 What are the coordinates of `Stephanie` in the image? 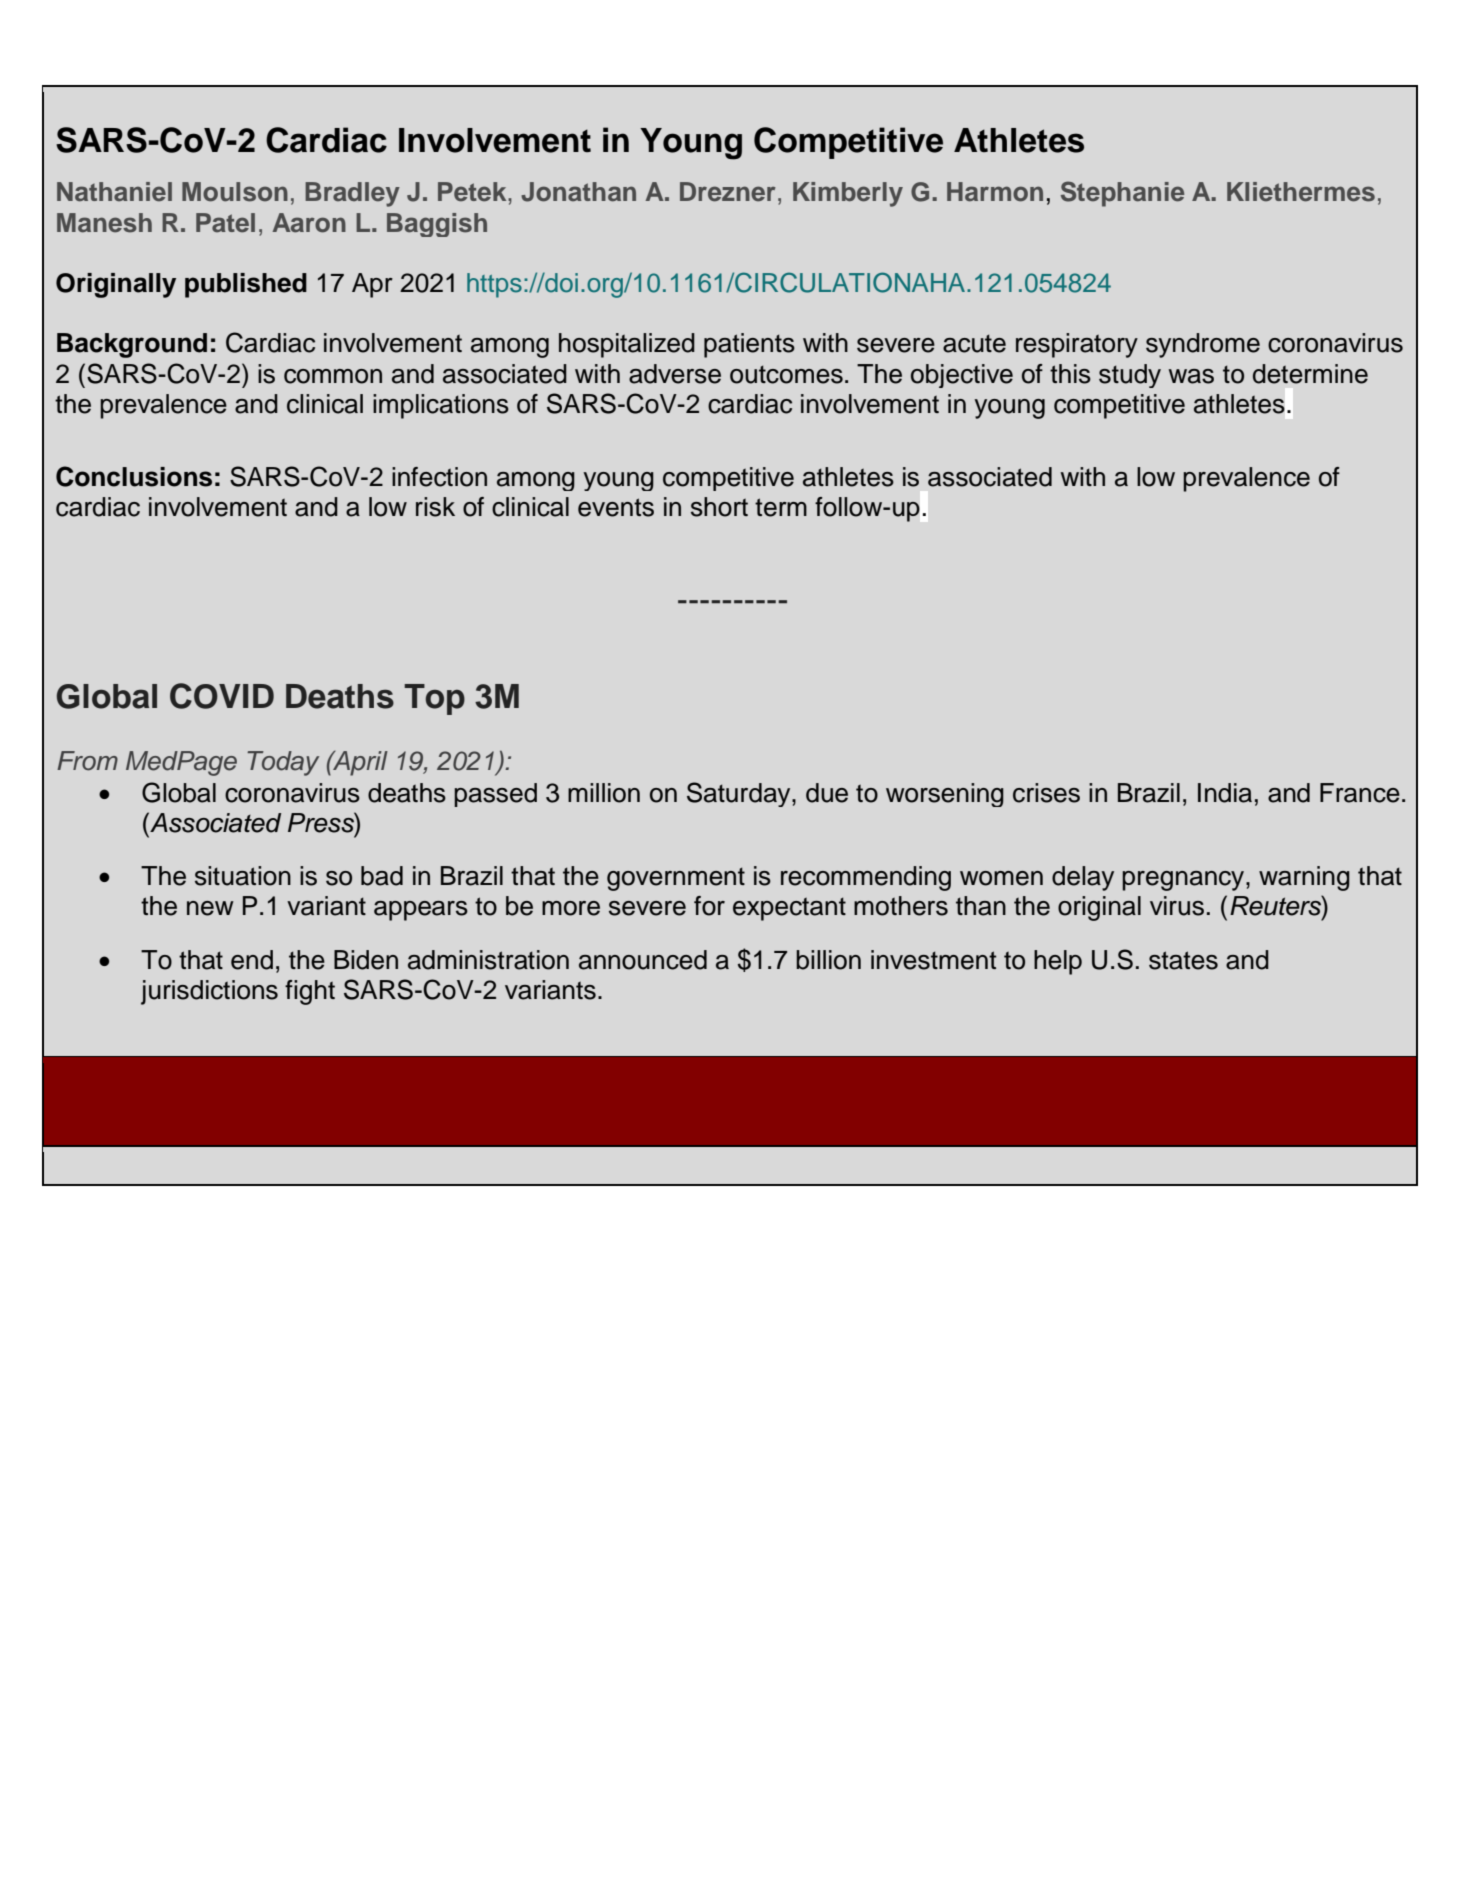 It's located at (1122, 194).
